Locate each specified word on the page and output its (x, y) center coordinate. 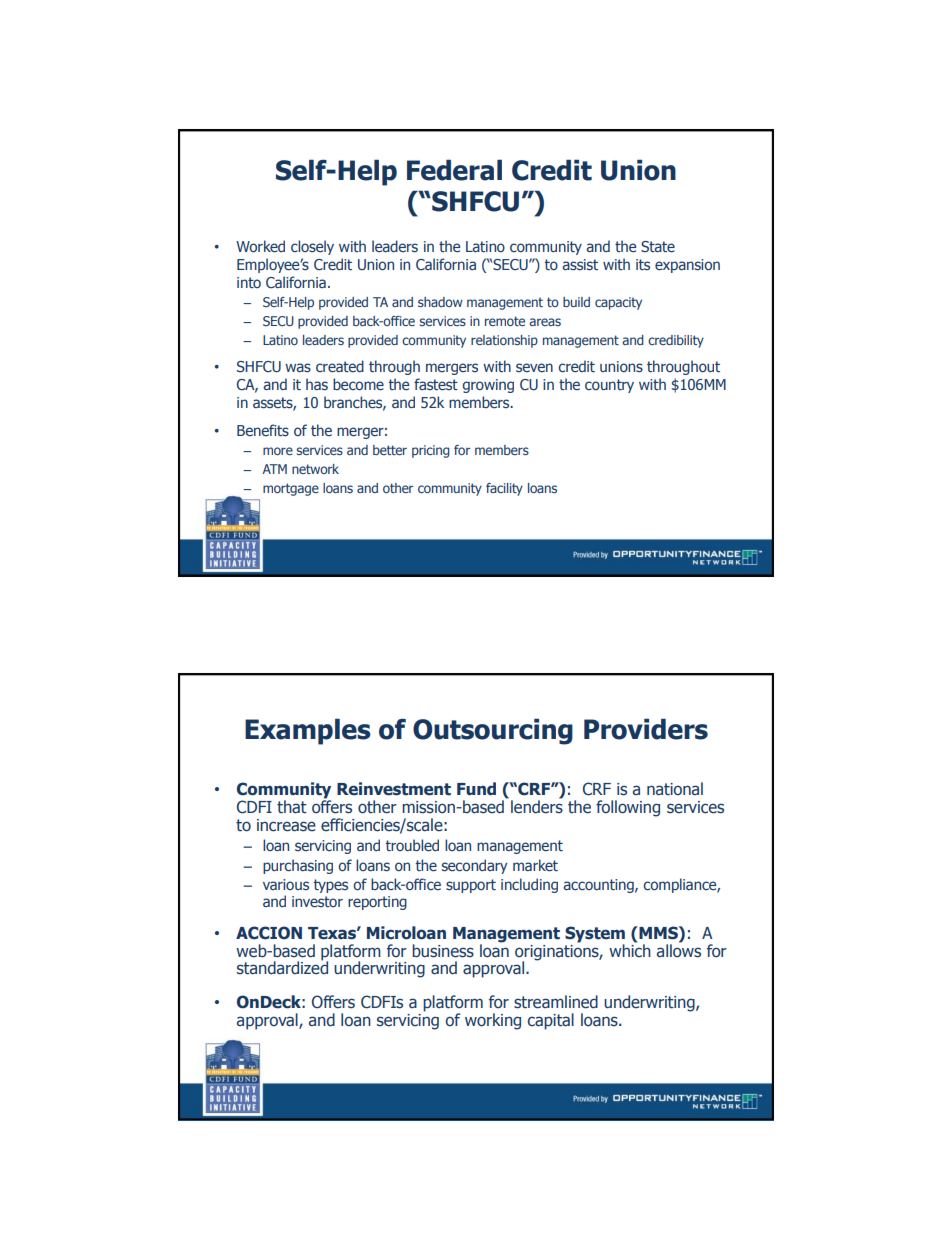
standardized (282, 967)
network (315, 469)
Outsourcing (493, 732)
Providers (646, 729)
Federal (454, 170)
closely (312, 247)
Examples (308, 732)
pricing (431, 451)
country (609, 386)
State (658, 247)
